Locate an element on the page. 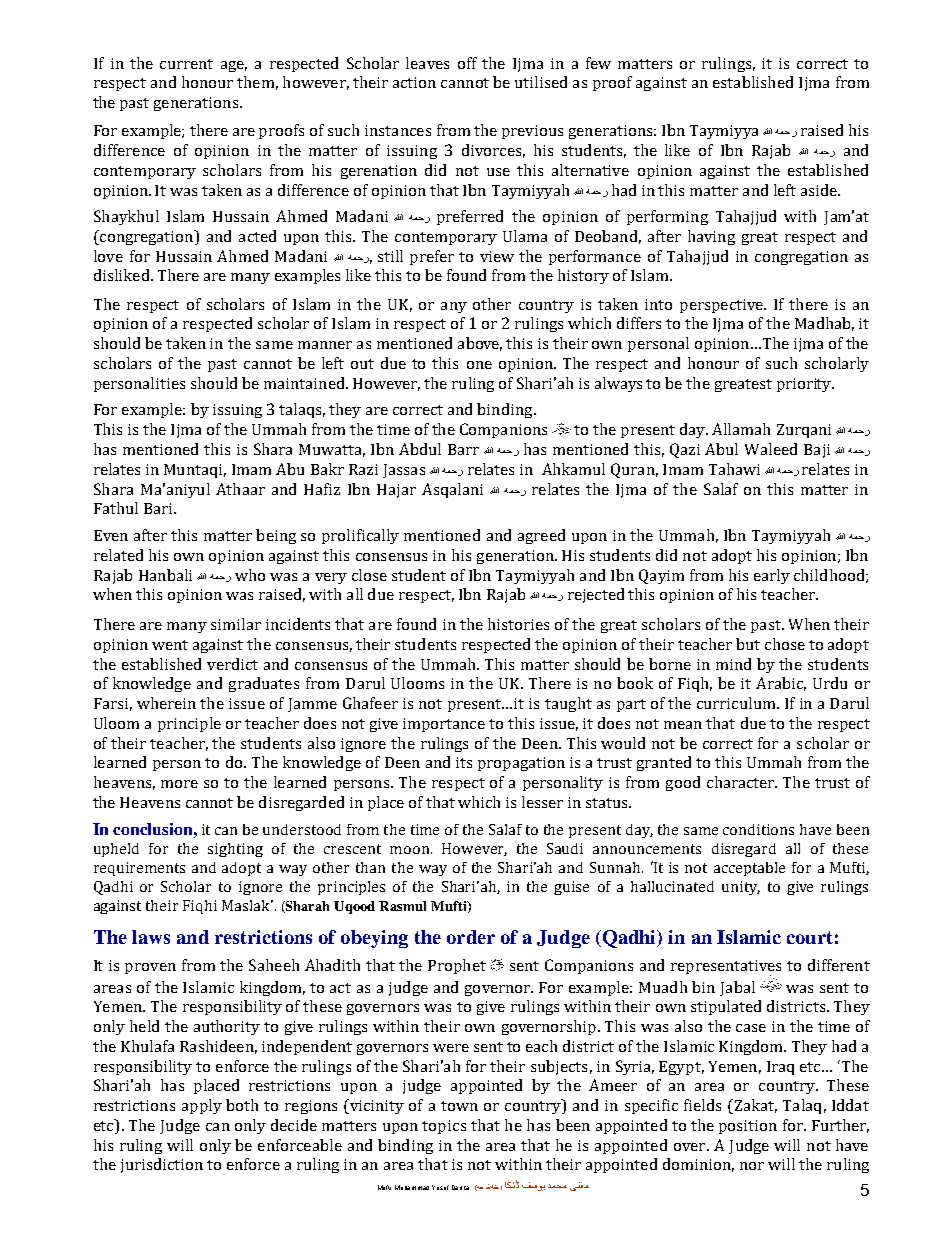  jurisdiction is located at coordinates (162, 1165).
